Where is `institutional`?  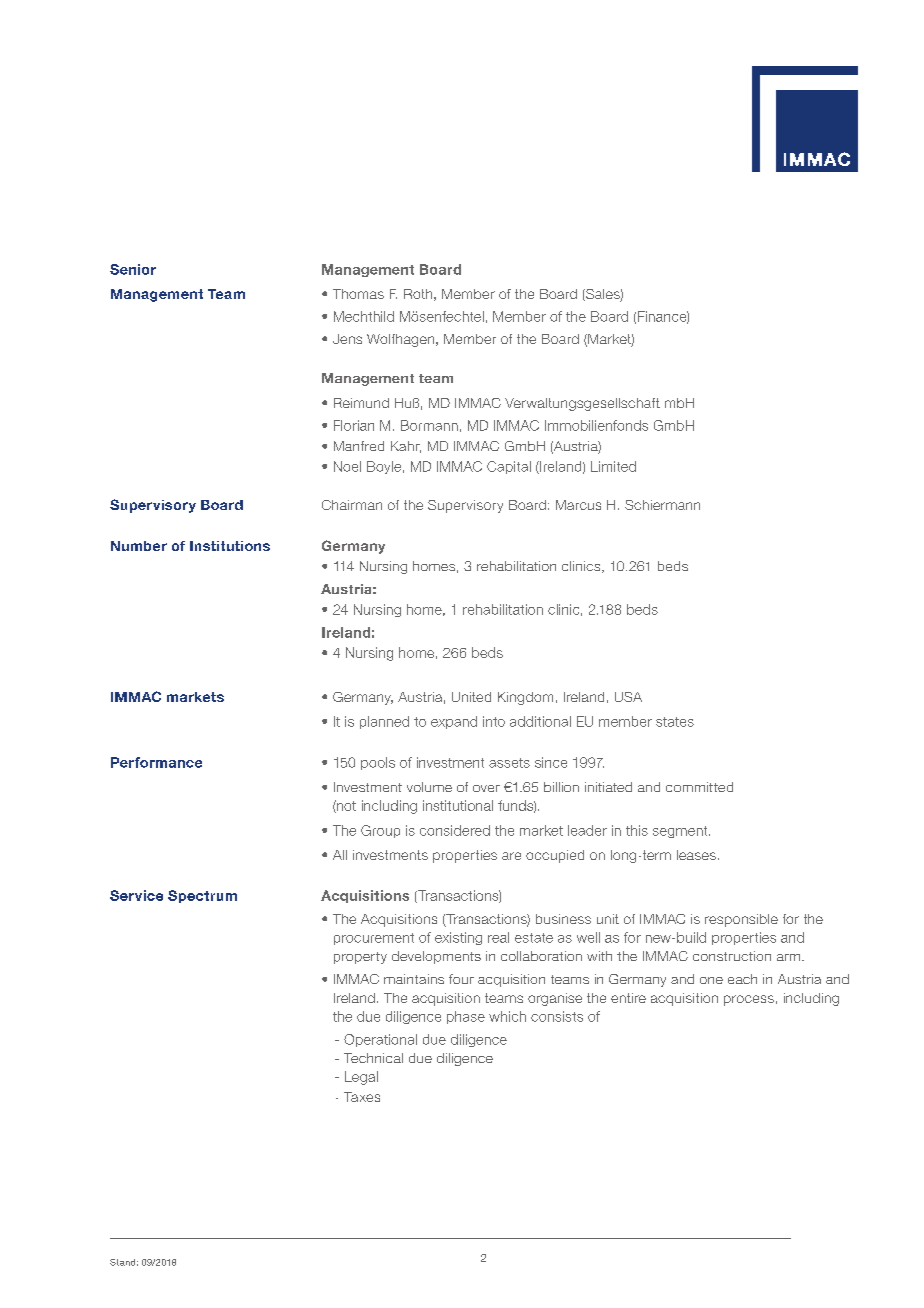 institutional is located at coordinates (458, 805).
